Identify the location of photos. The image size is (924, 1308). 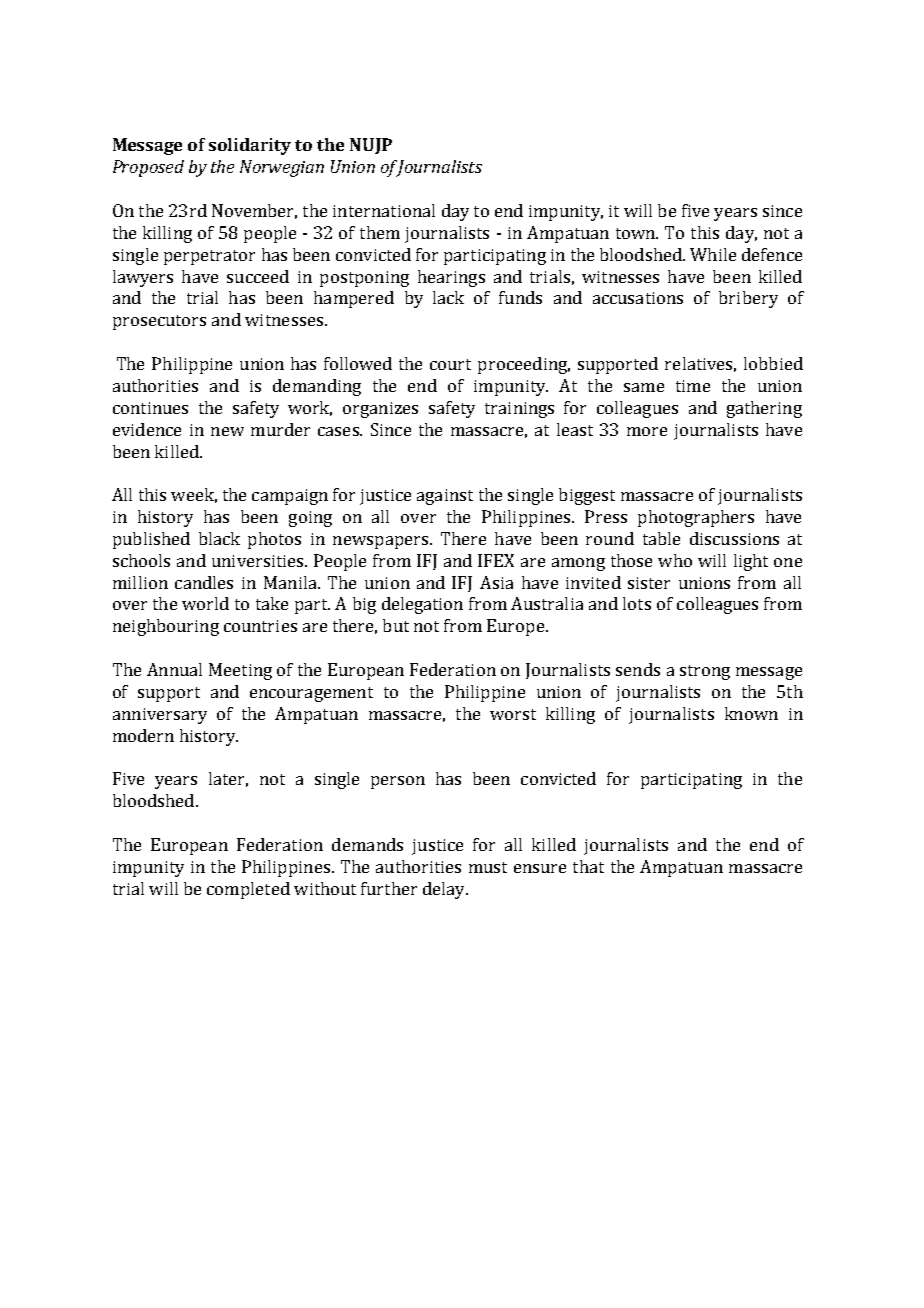
(274, 540).
